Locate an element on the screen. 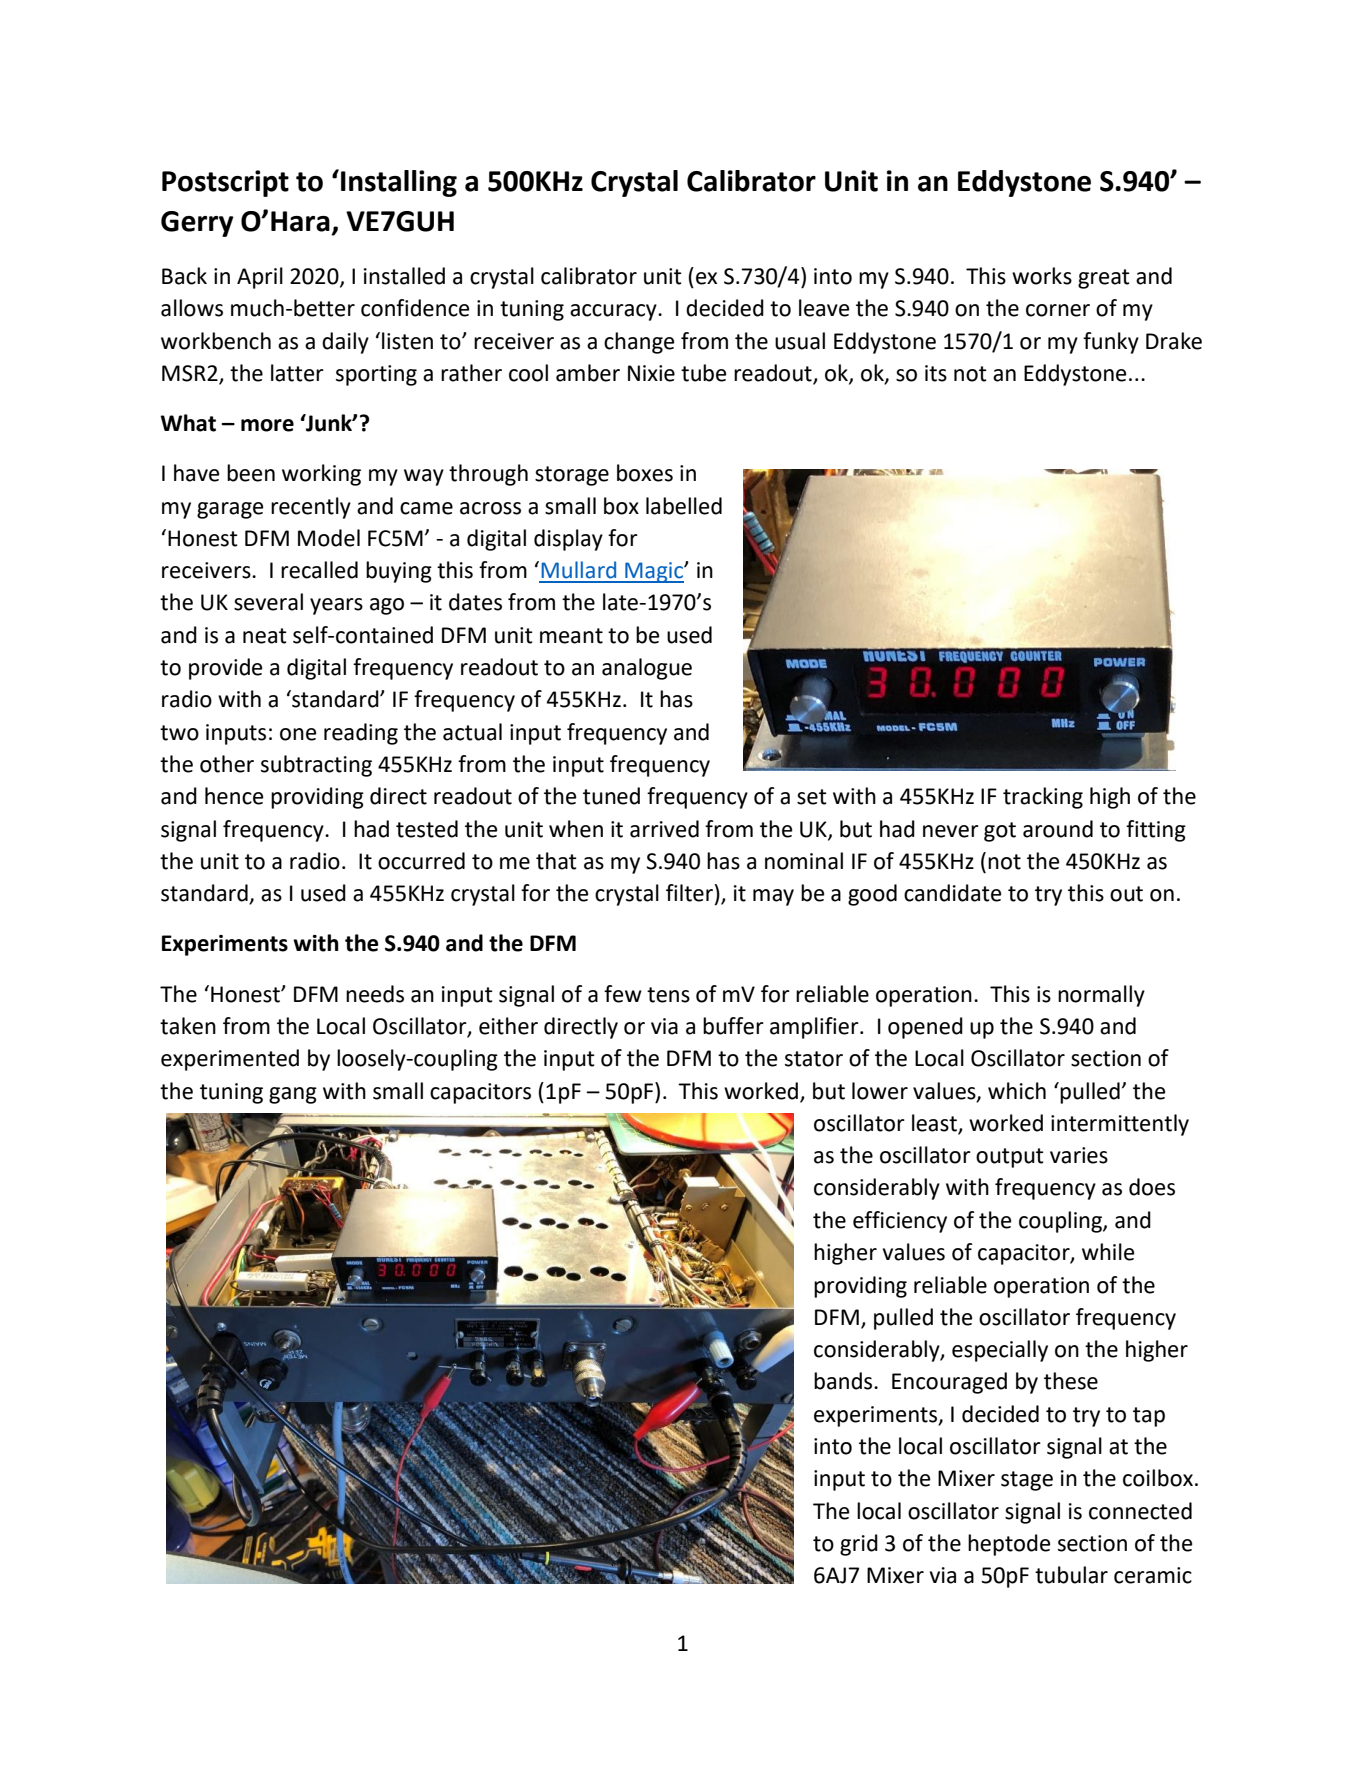 The image size is (1365, 1766). filter is located at coordinates (689, 893).
